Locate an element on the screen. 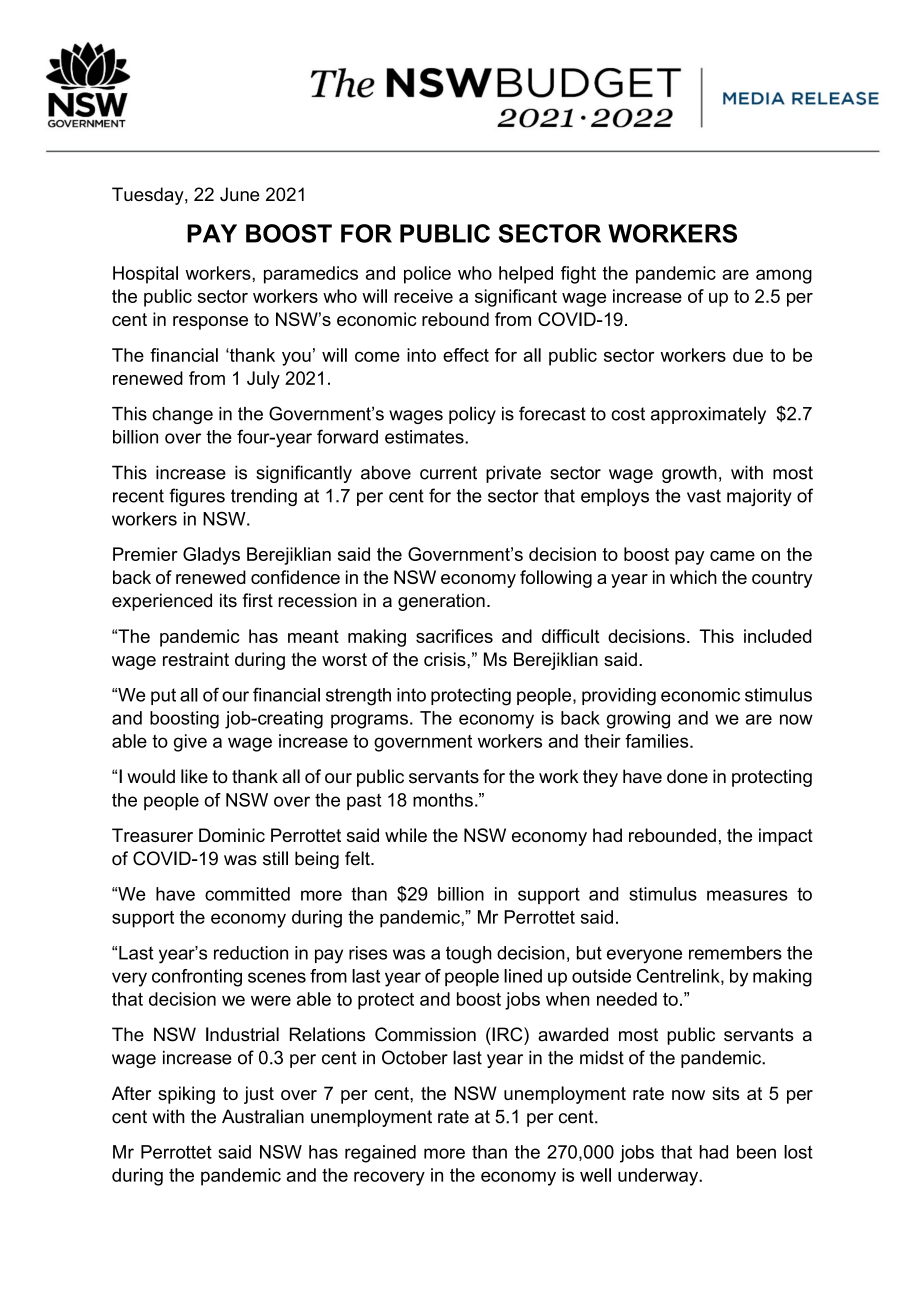  among is located at coordinates (784, 276).
